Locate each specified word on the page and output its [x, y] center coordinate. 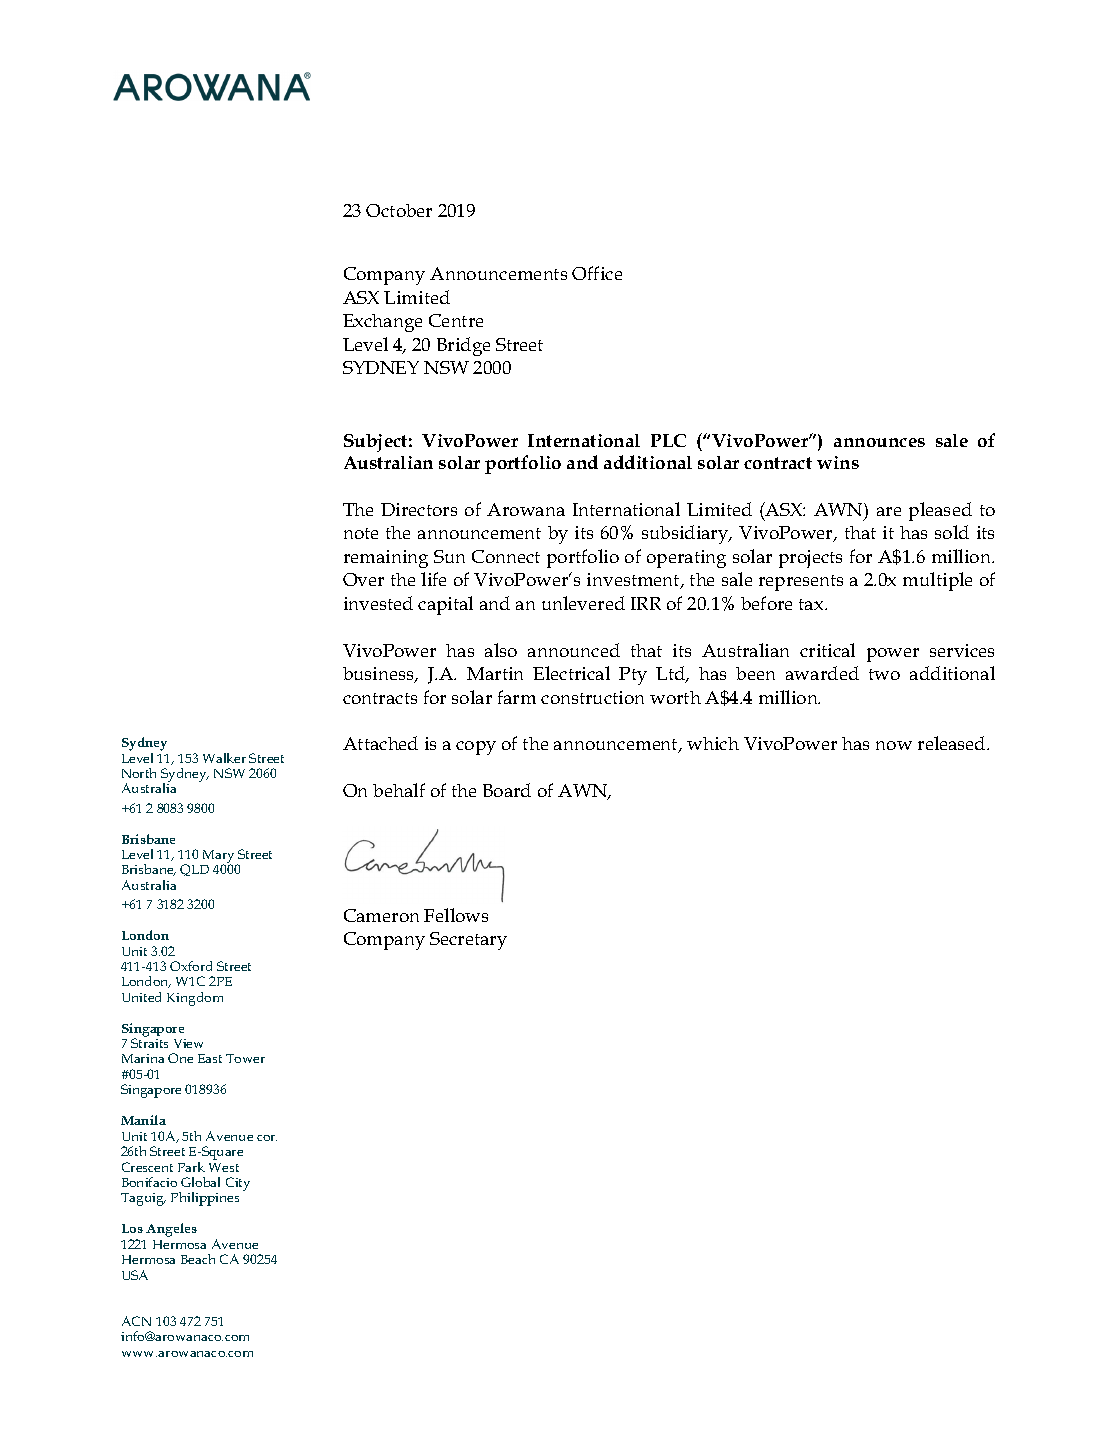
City [238, 1184]
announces [879, 442]
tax [812, 604]
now [894, 745]
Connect [506, 556]
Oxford [191, 966]
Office [597, 273]
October [399, 210]
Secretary [468, 941]
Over [363, 579]
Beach [198, 1259]
